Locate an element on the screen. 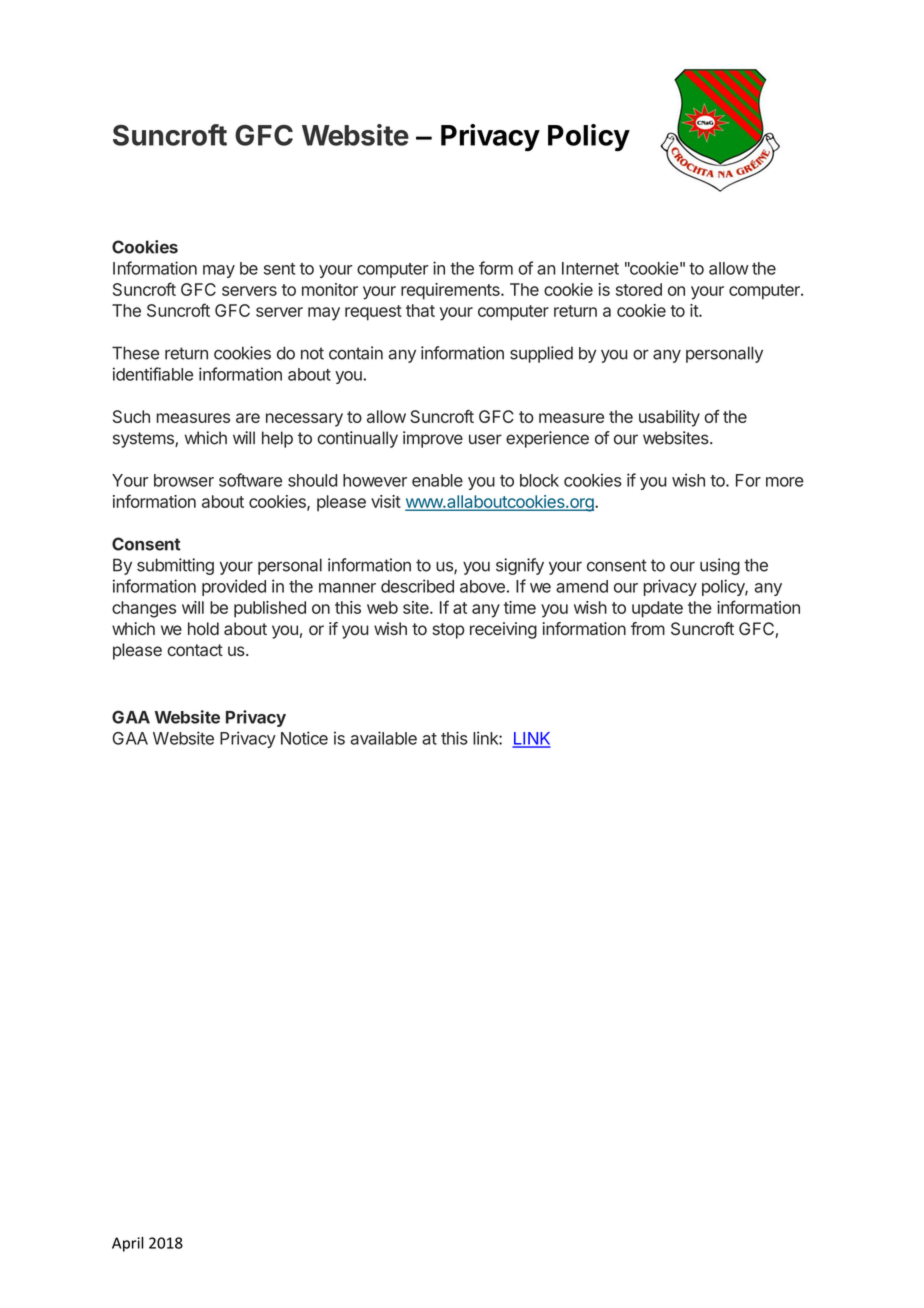  stored is located at coordinates (639, 289).
